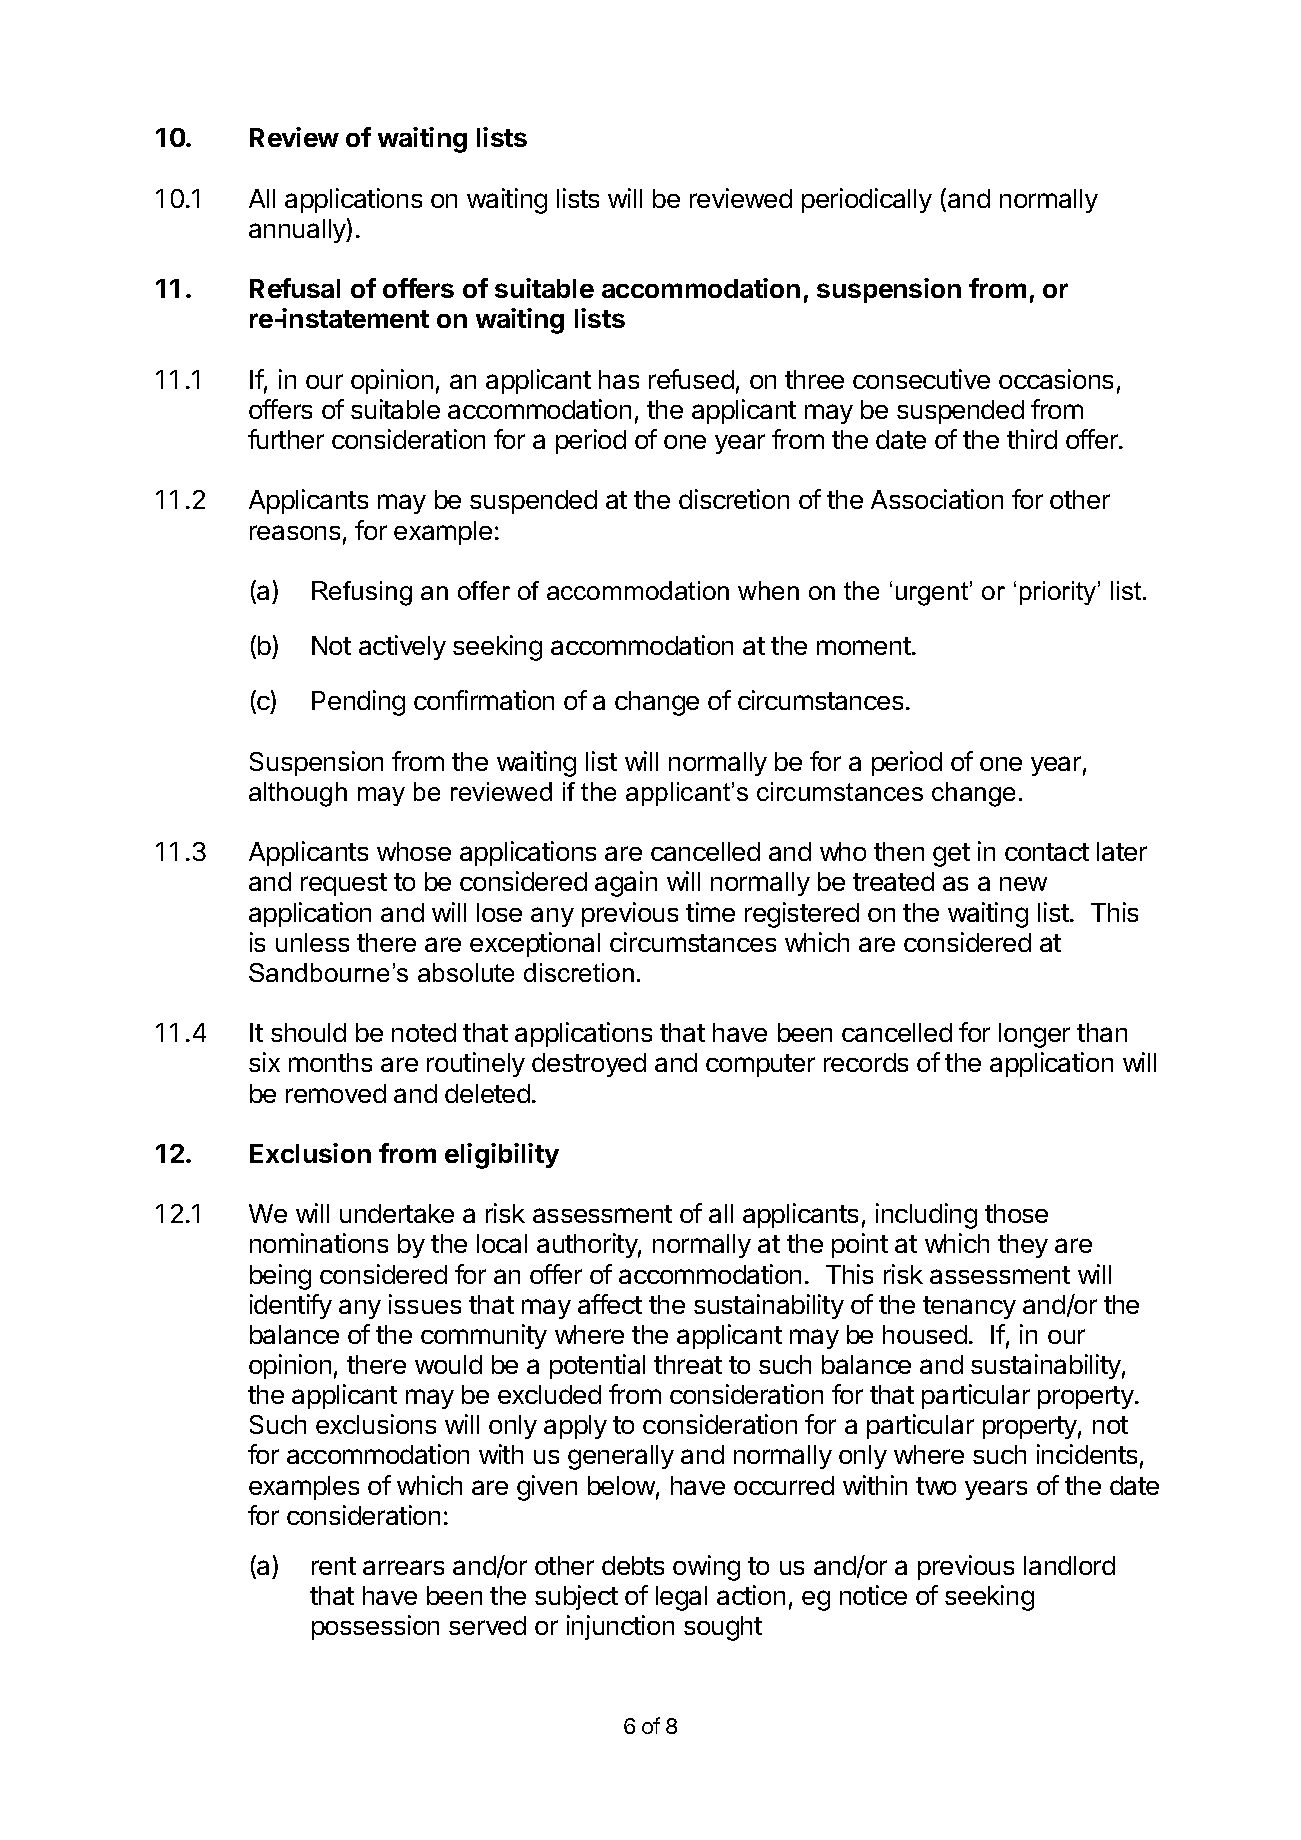  Describe the element at coordinates (691, 379) in the screenshot. I see `refused` at that location.
